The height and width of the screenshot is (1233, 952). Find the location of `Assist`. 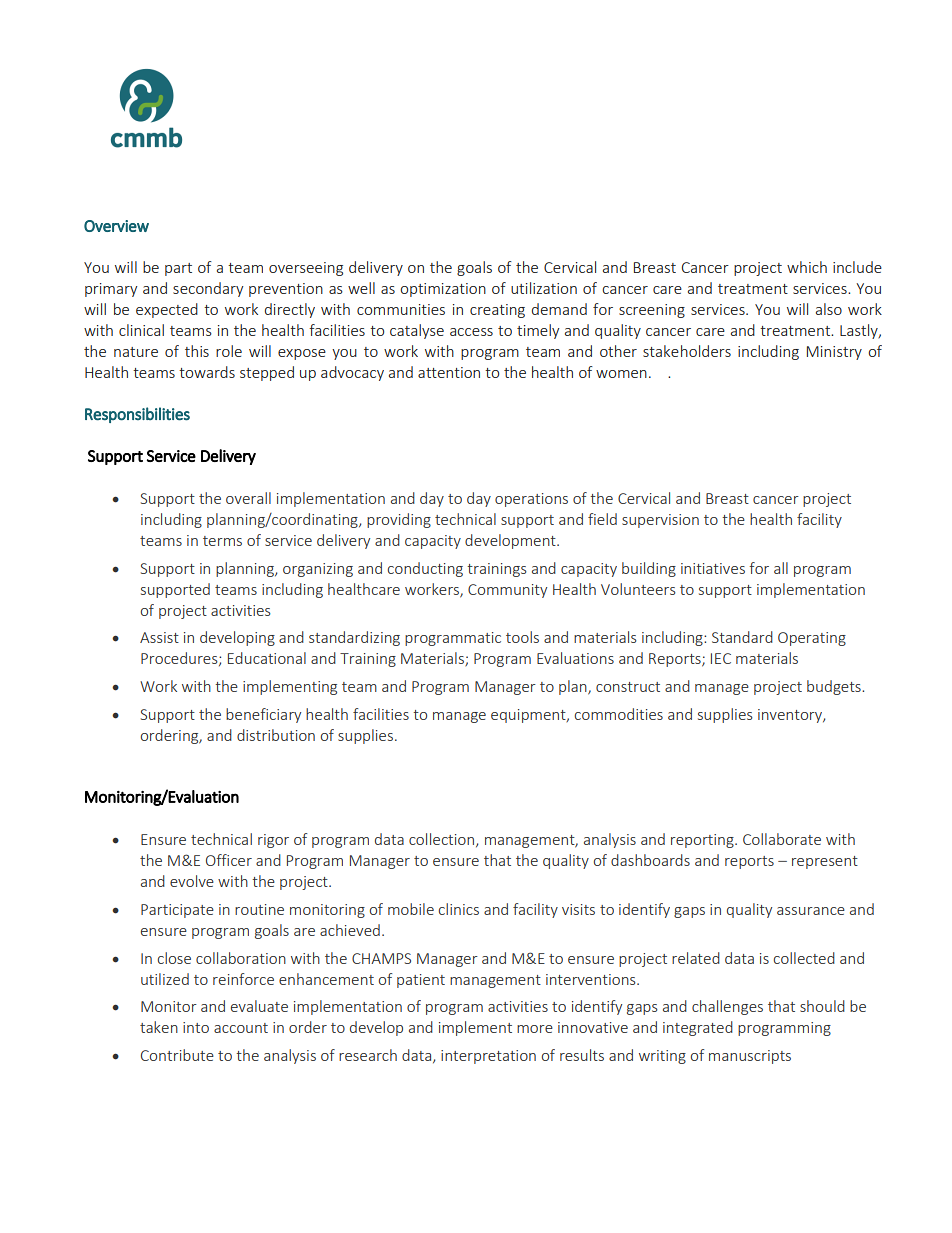

Assist is located at coordinates (159, 637).
